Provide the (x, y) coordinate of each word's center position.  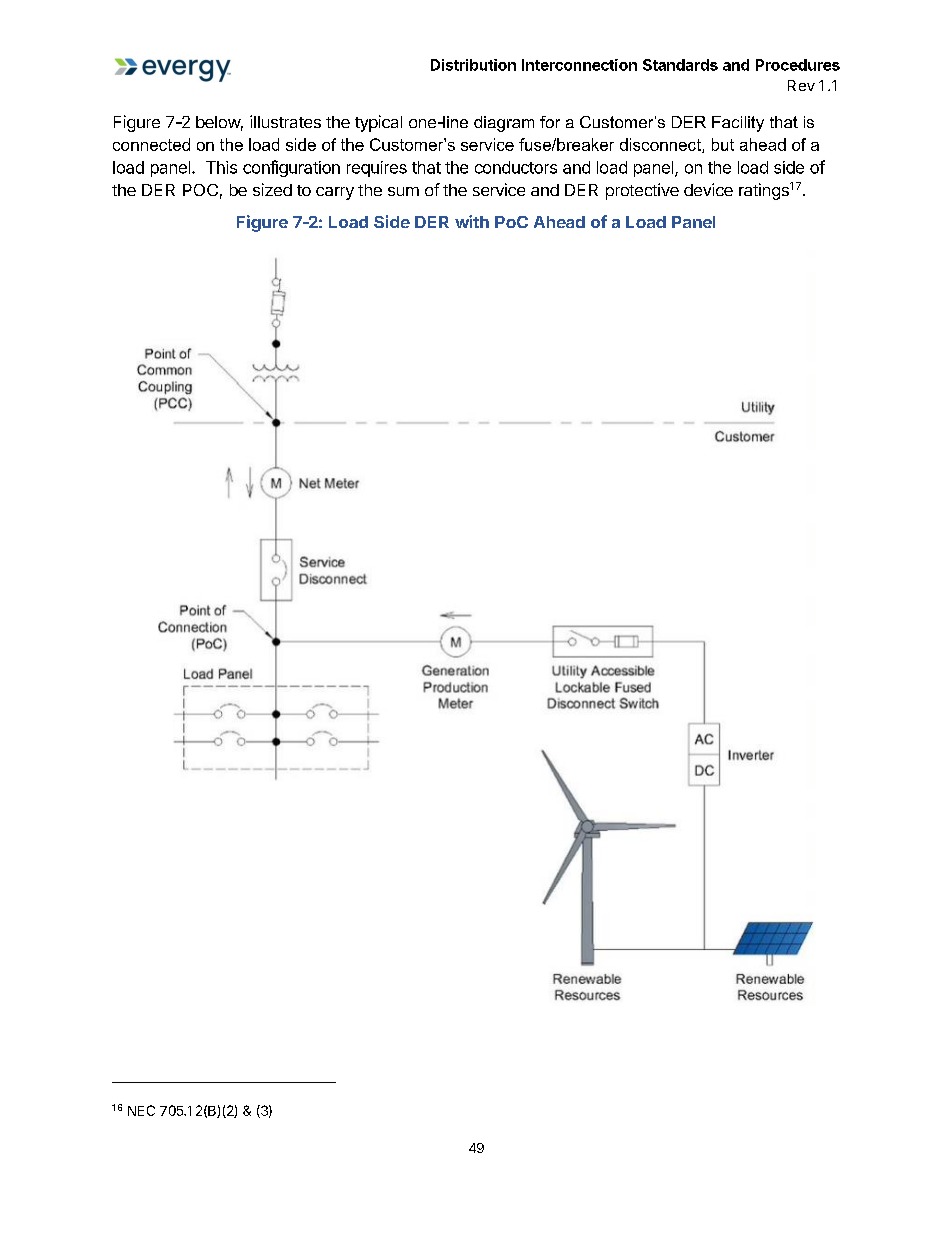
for (550, 122)
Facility (738, 124)
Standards (680, 65)
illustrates (285, 121)
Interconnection (579, 65)
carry (335, 193)
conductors (516, 167)
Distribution (473, 65)
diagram (504, 124)
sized (272, 189)
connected (151, 144)
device (708, 189)
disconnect (661, 145)
